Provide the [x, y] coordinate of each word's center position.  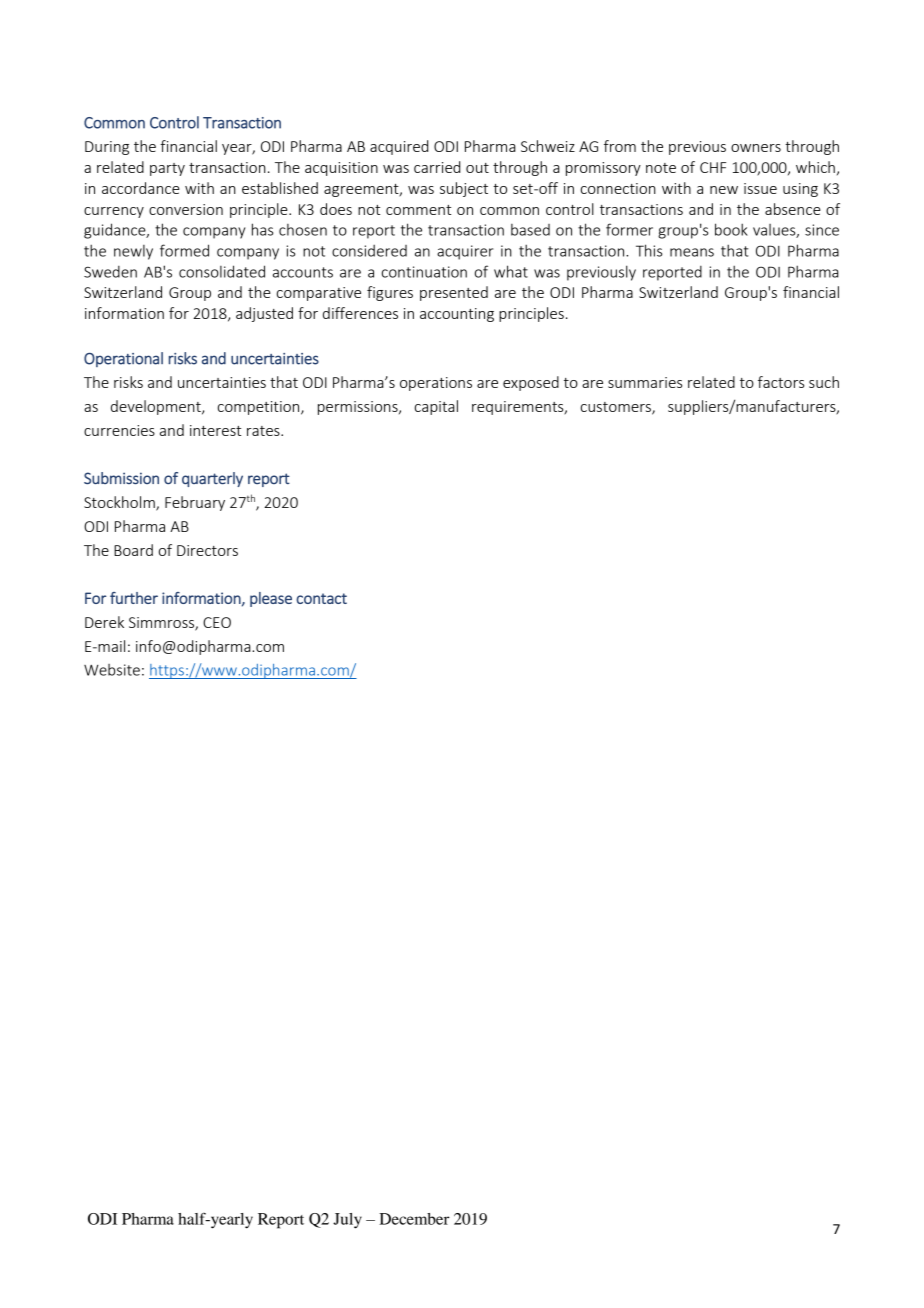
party [167, 169]
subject [464, 189]
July [347, 1221]
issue [760, 188]
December [414, 1219]
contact [321, 598]
